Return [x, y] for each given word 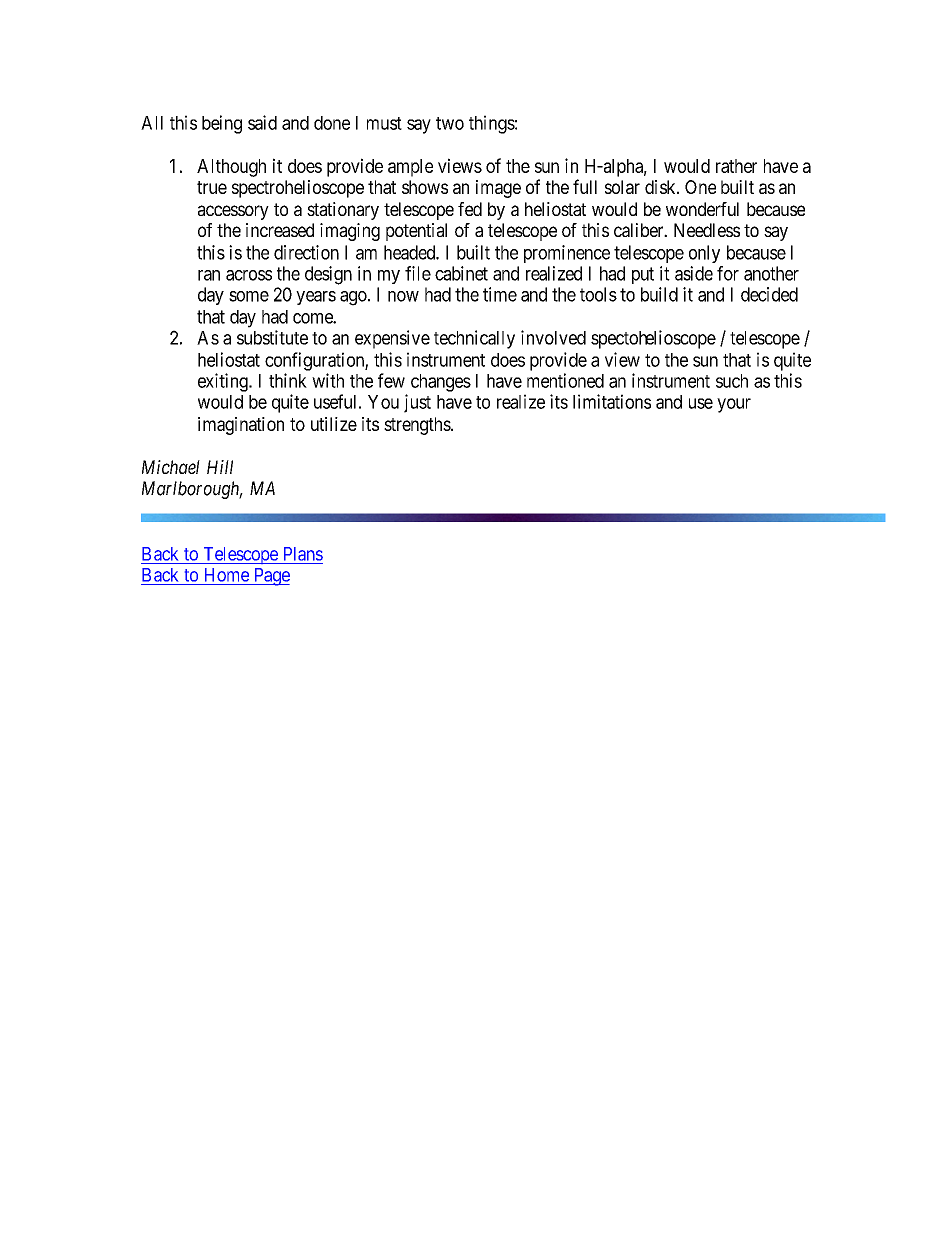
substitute [272, 337]
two [450, 123]
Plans [303, 554]
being [222, 124]
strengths [418, 426]
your [734, 405]
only [704, 254]
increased [280, 230]
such [732, 381]
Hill [220, 467]
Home [227, 575]
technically [474, 339]
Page [270, 577]
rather [736, 166]
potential [416, 232]
